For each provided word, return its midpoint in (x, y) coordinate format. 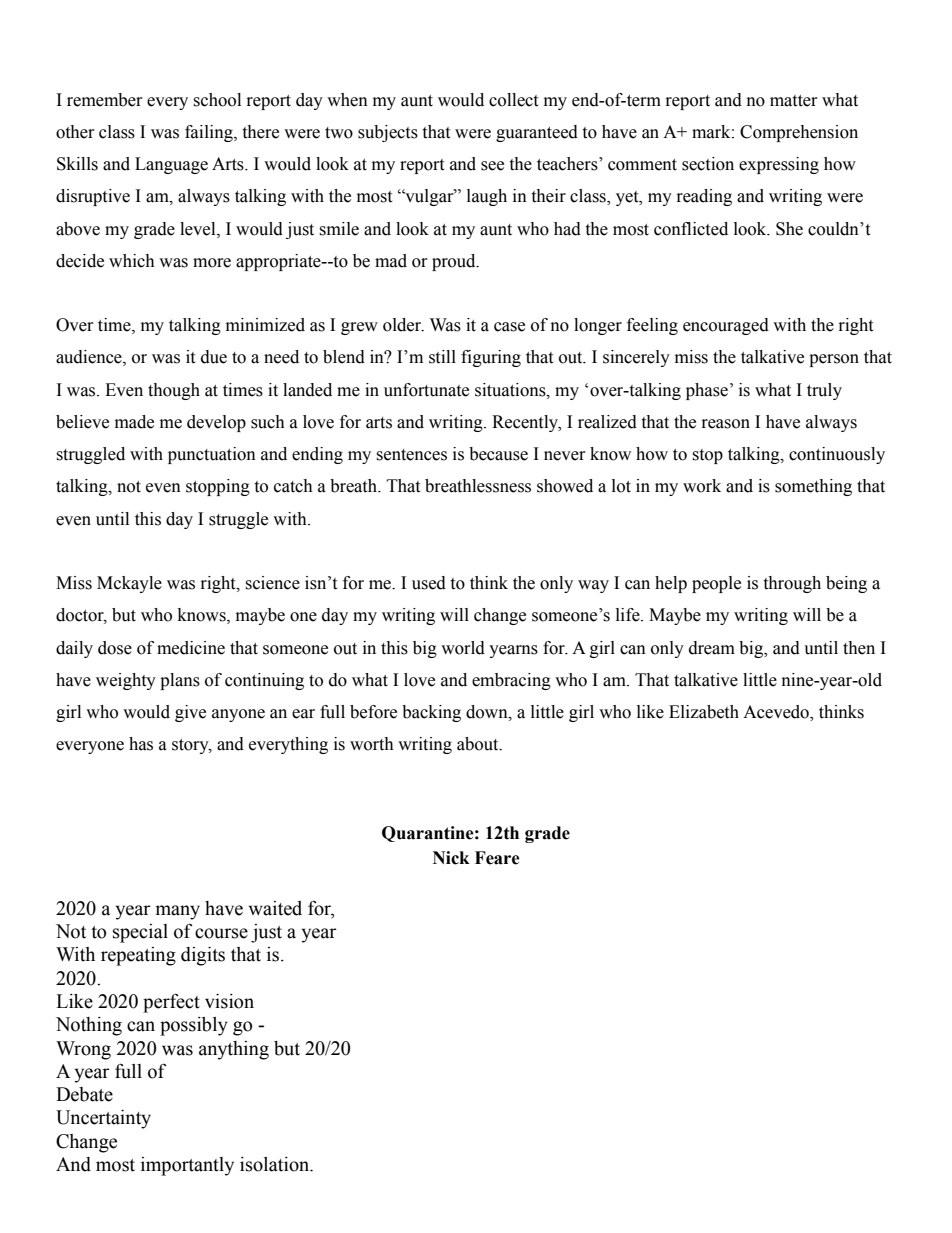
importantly (187, 1166)
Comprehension (799, 133)
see (492, 166)
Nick (451, 858)
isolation (276, 1164)
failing (210, 133)
